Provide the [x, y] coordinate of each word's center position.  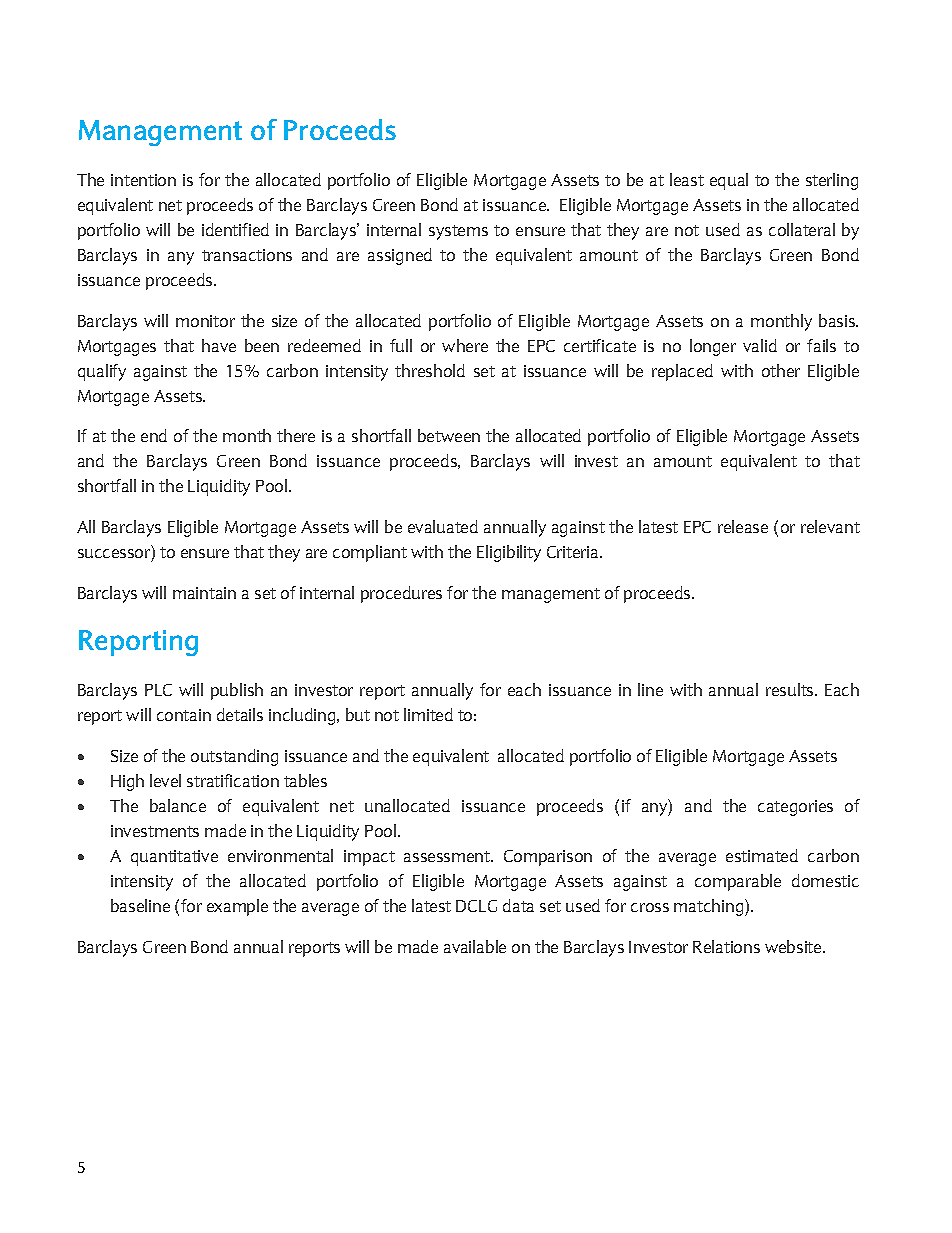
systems [458, 232]
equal [729, 181]
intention [143, 180]
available [475, 946]
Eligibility [509, 553]
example [237, 907]
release [743, 526]
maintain [204, 593]
